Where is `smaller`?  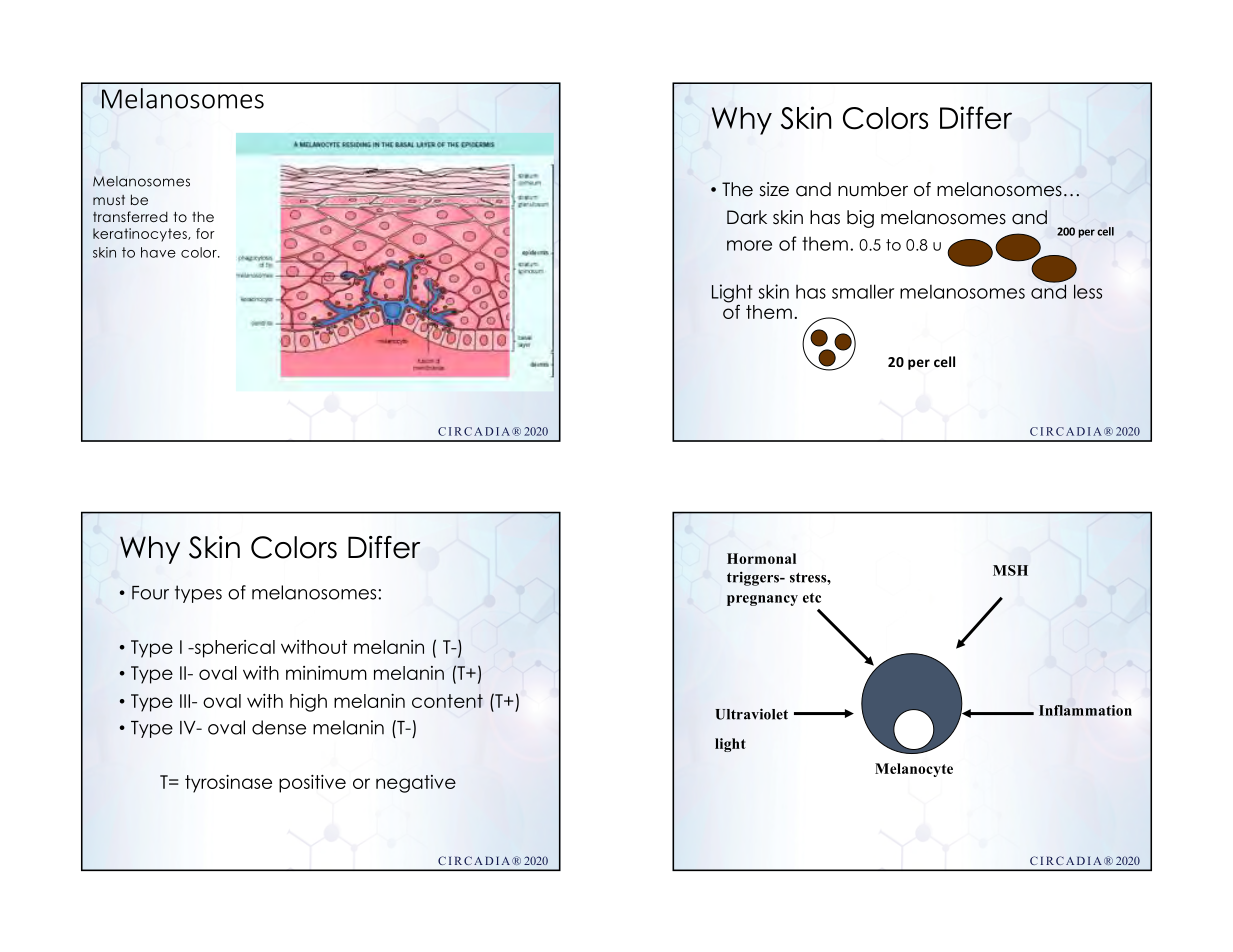
smaller is located at coordinates (863, 291).
